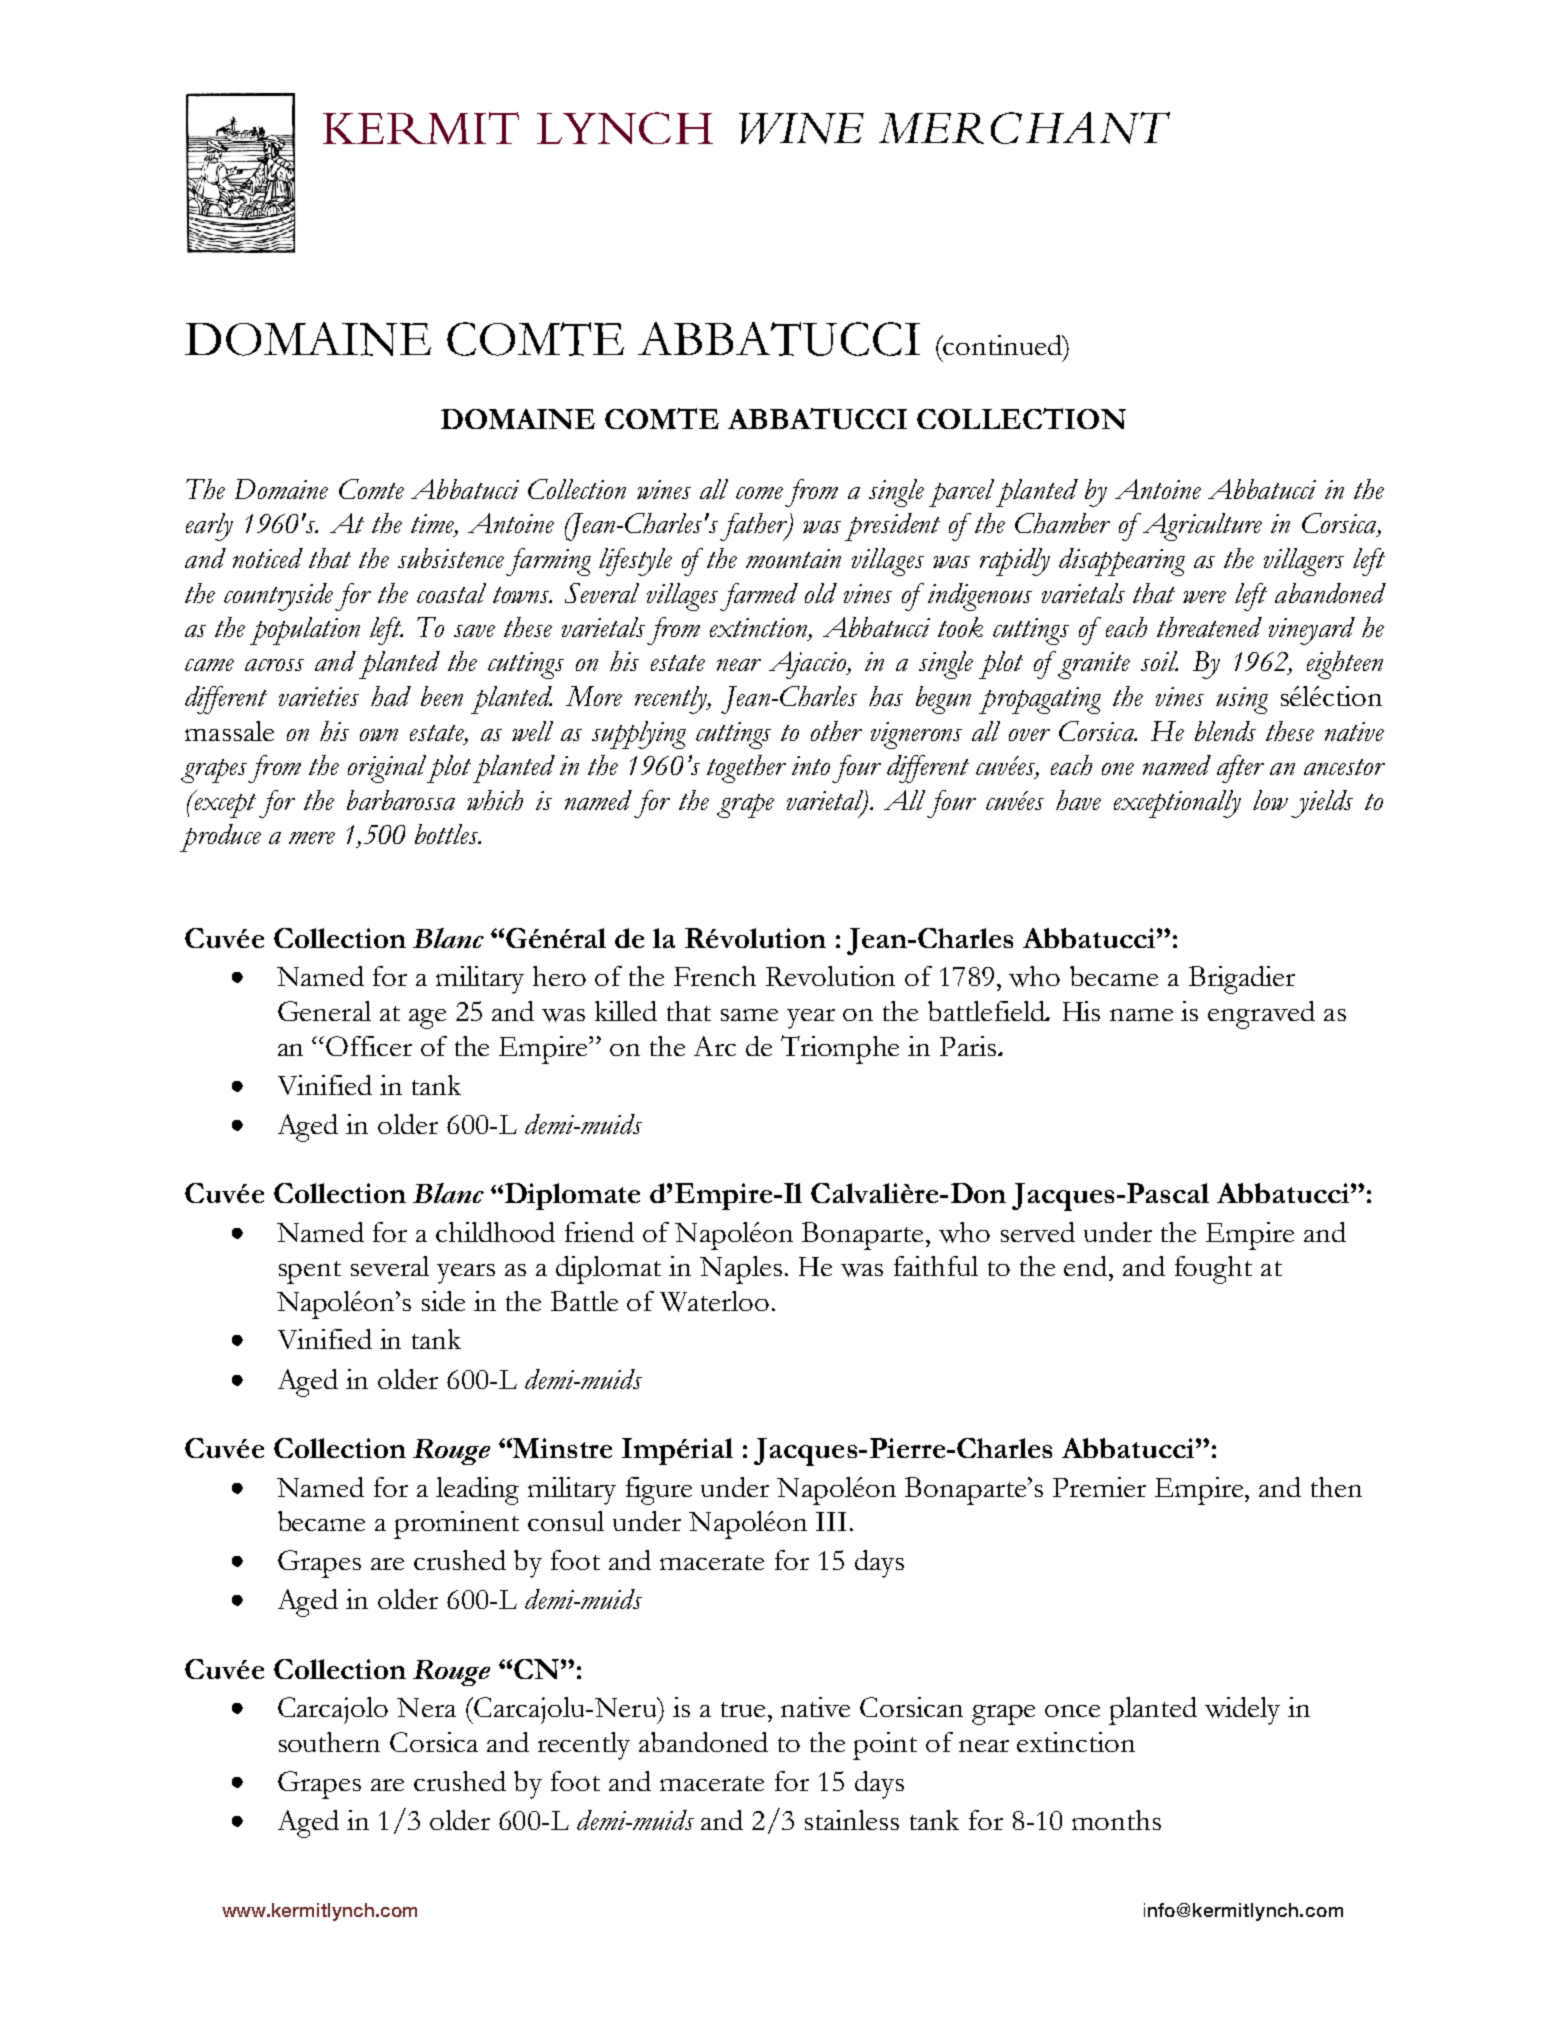 Image resolution: width=1567 pixels, height=2027 pixels. Describe the element at coordinates (1201, 527) in the page. I see `Agriculture` at that location.
